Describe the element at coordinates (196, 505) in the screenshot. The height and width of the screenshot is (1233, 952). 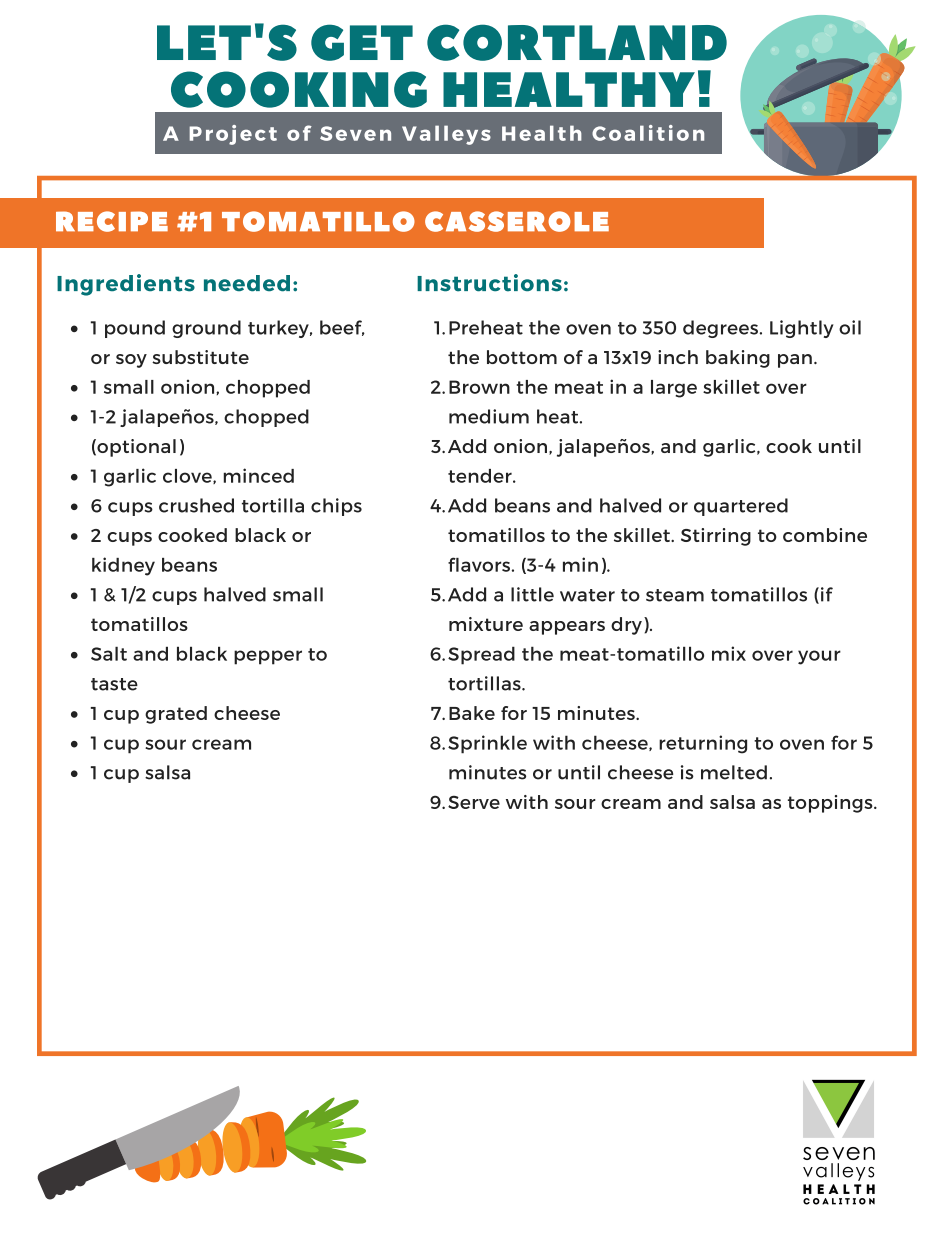
I see `crushed` at that location.
